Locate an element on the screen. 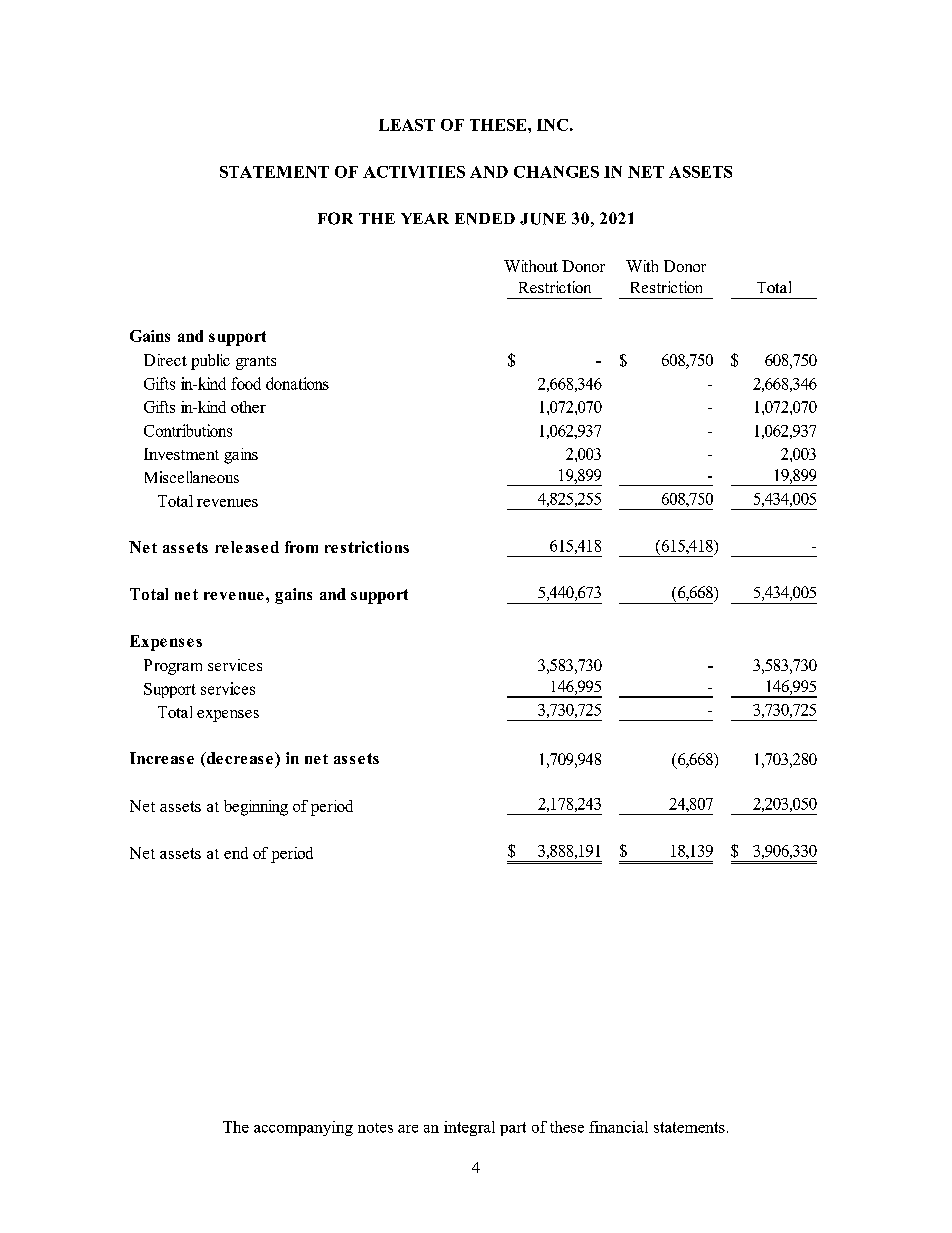 Image resolution: width=952 pixels, height=1233 pixels. Miscellaneous is located at coordinates (192, 477).
